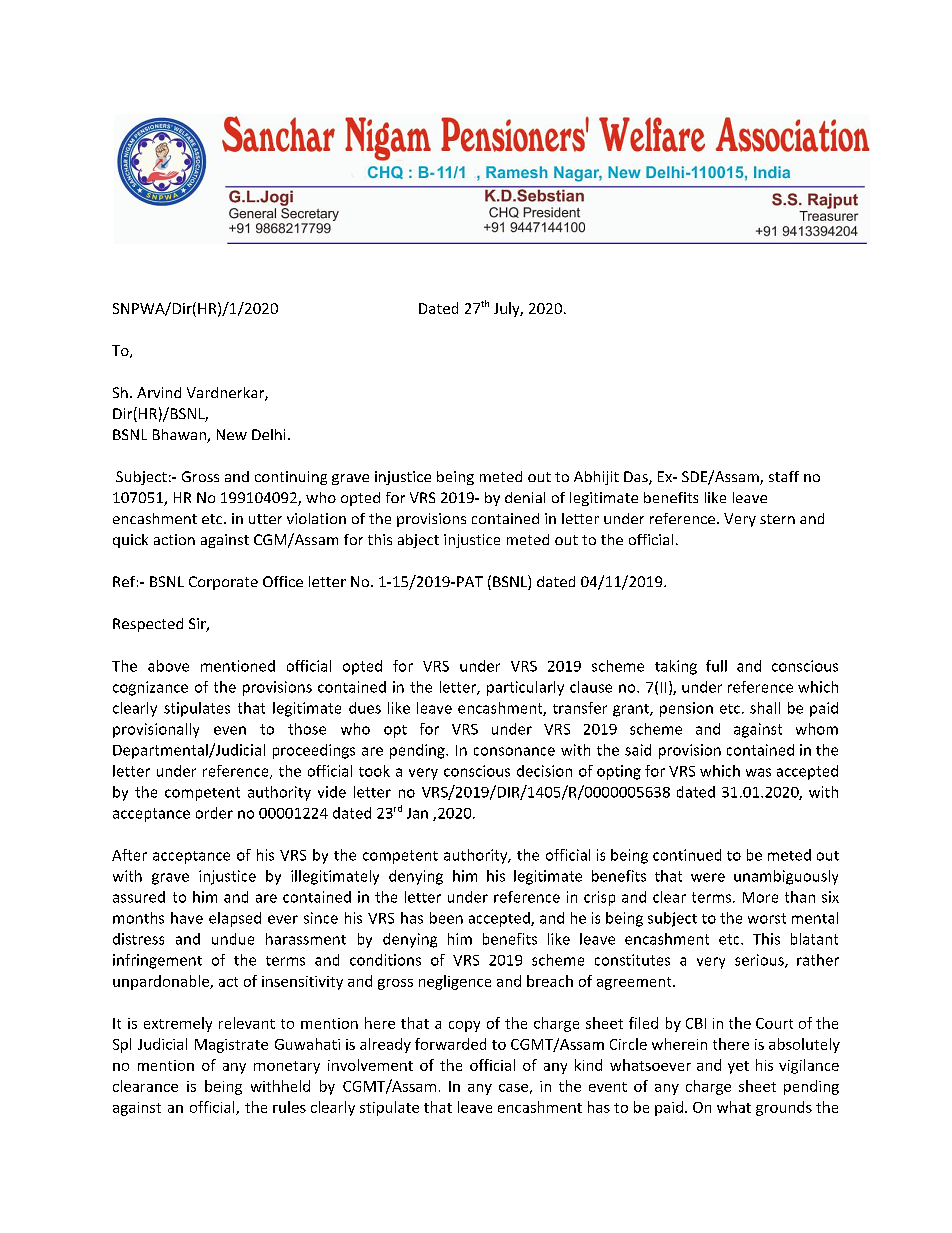  I want to click on staff, so click(784, 476).
